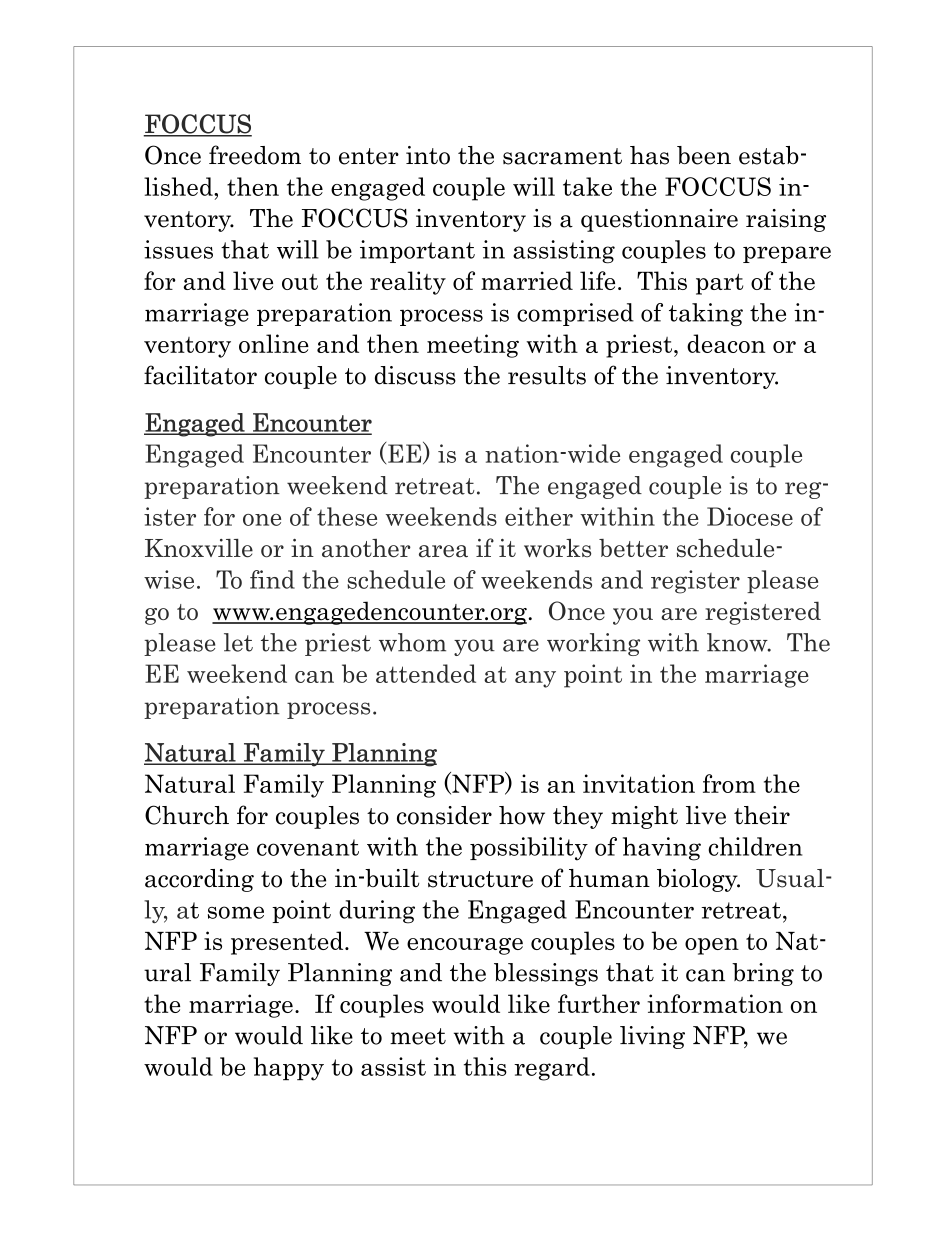 This screenshot has height=1233, width=952. I want to click on freedom, so click(255, 155).
